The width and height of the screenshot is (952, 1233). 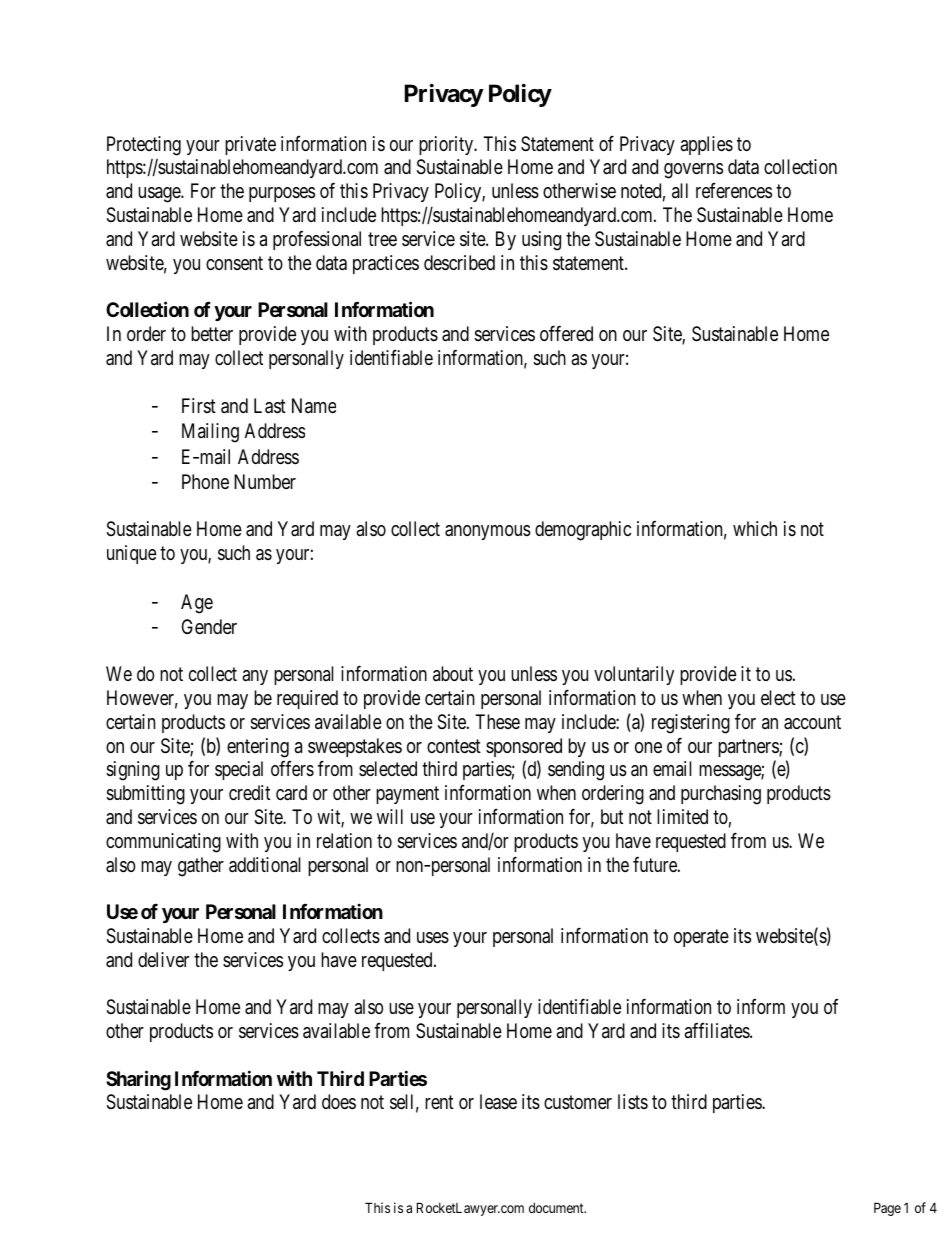 I want to click on references, so click(x=734, y=191).
